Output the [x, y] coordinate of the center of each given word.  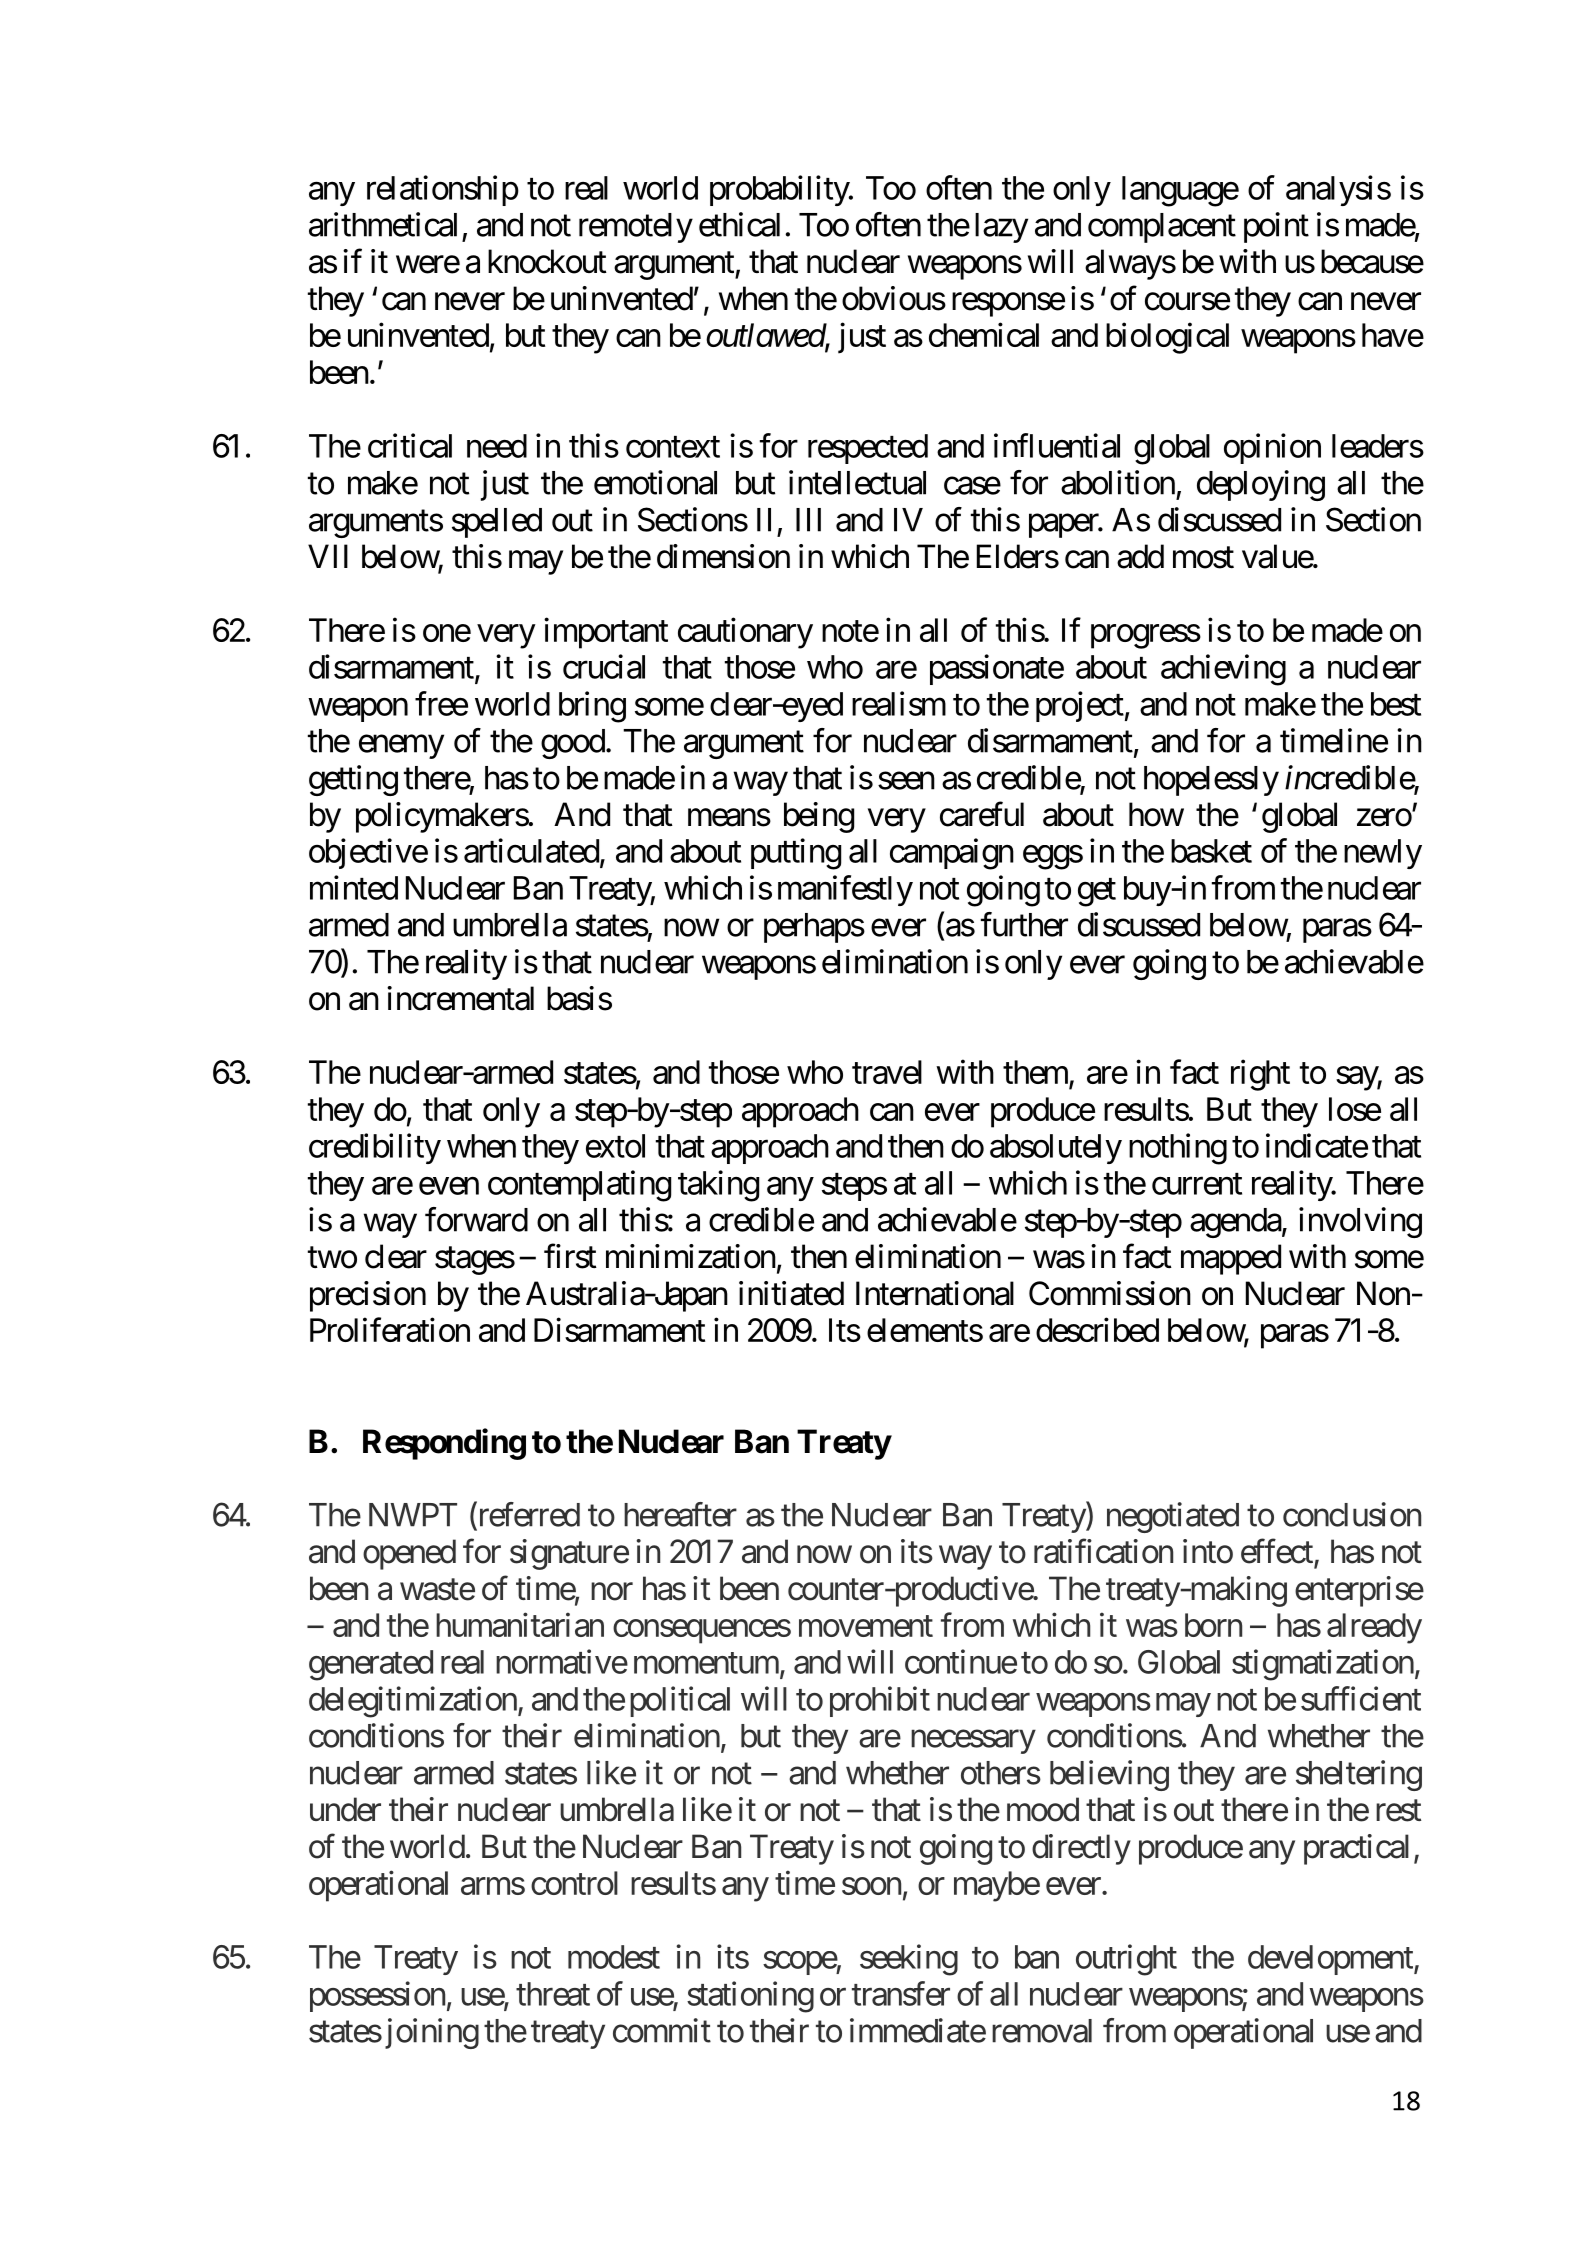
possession [377, 1996]
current [1197, 1184]
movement [866, 1626]
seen [906, 781]
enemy [401, 747]
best [1396, 704]
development [1331, 1960]
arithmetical [383, 224]
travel [887, 1072]
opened [409, 1554]
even [449, 1186]
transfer [901, 1993]
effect [1278, 1552]
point [1276, 227]
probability [780, 190]
